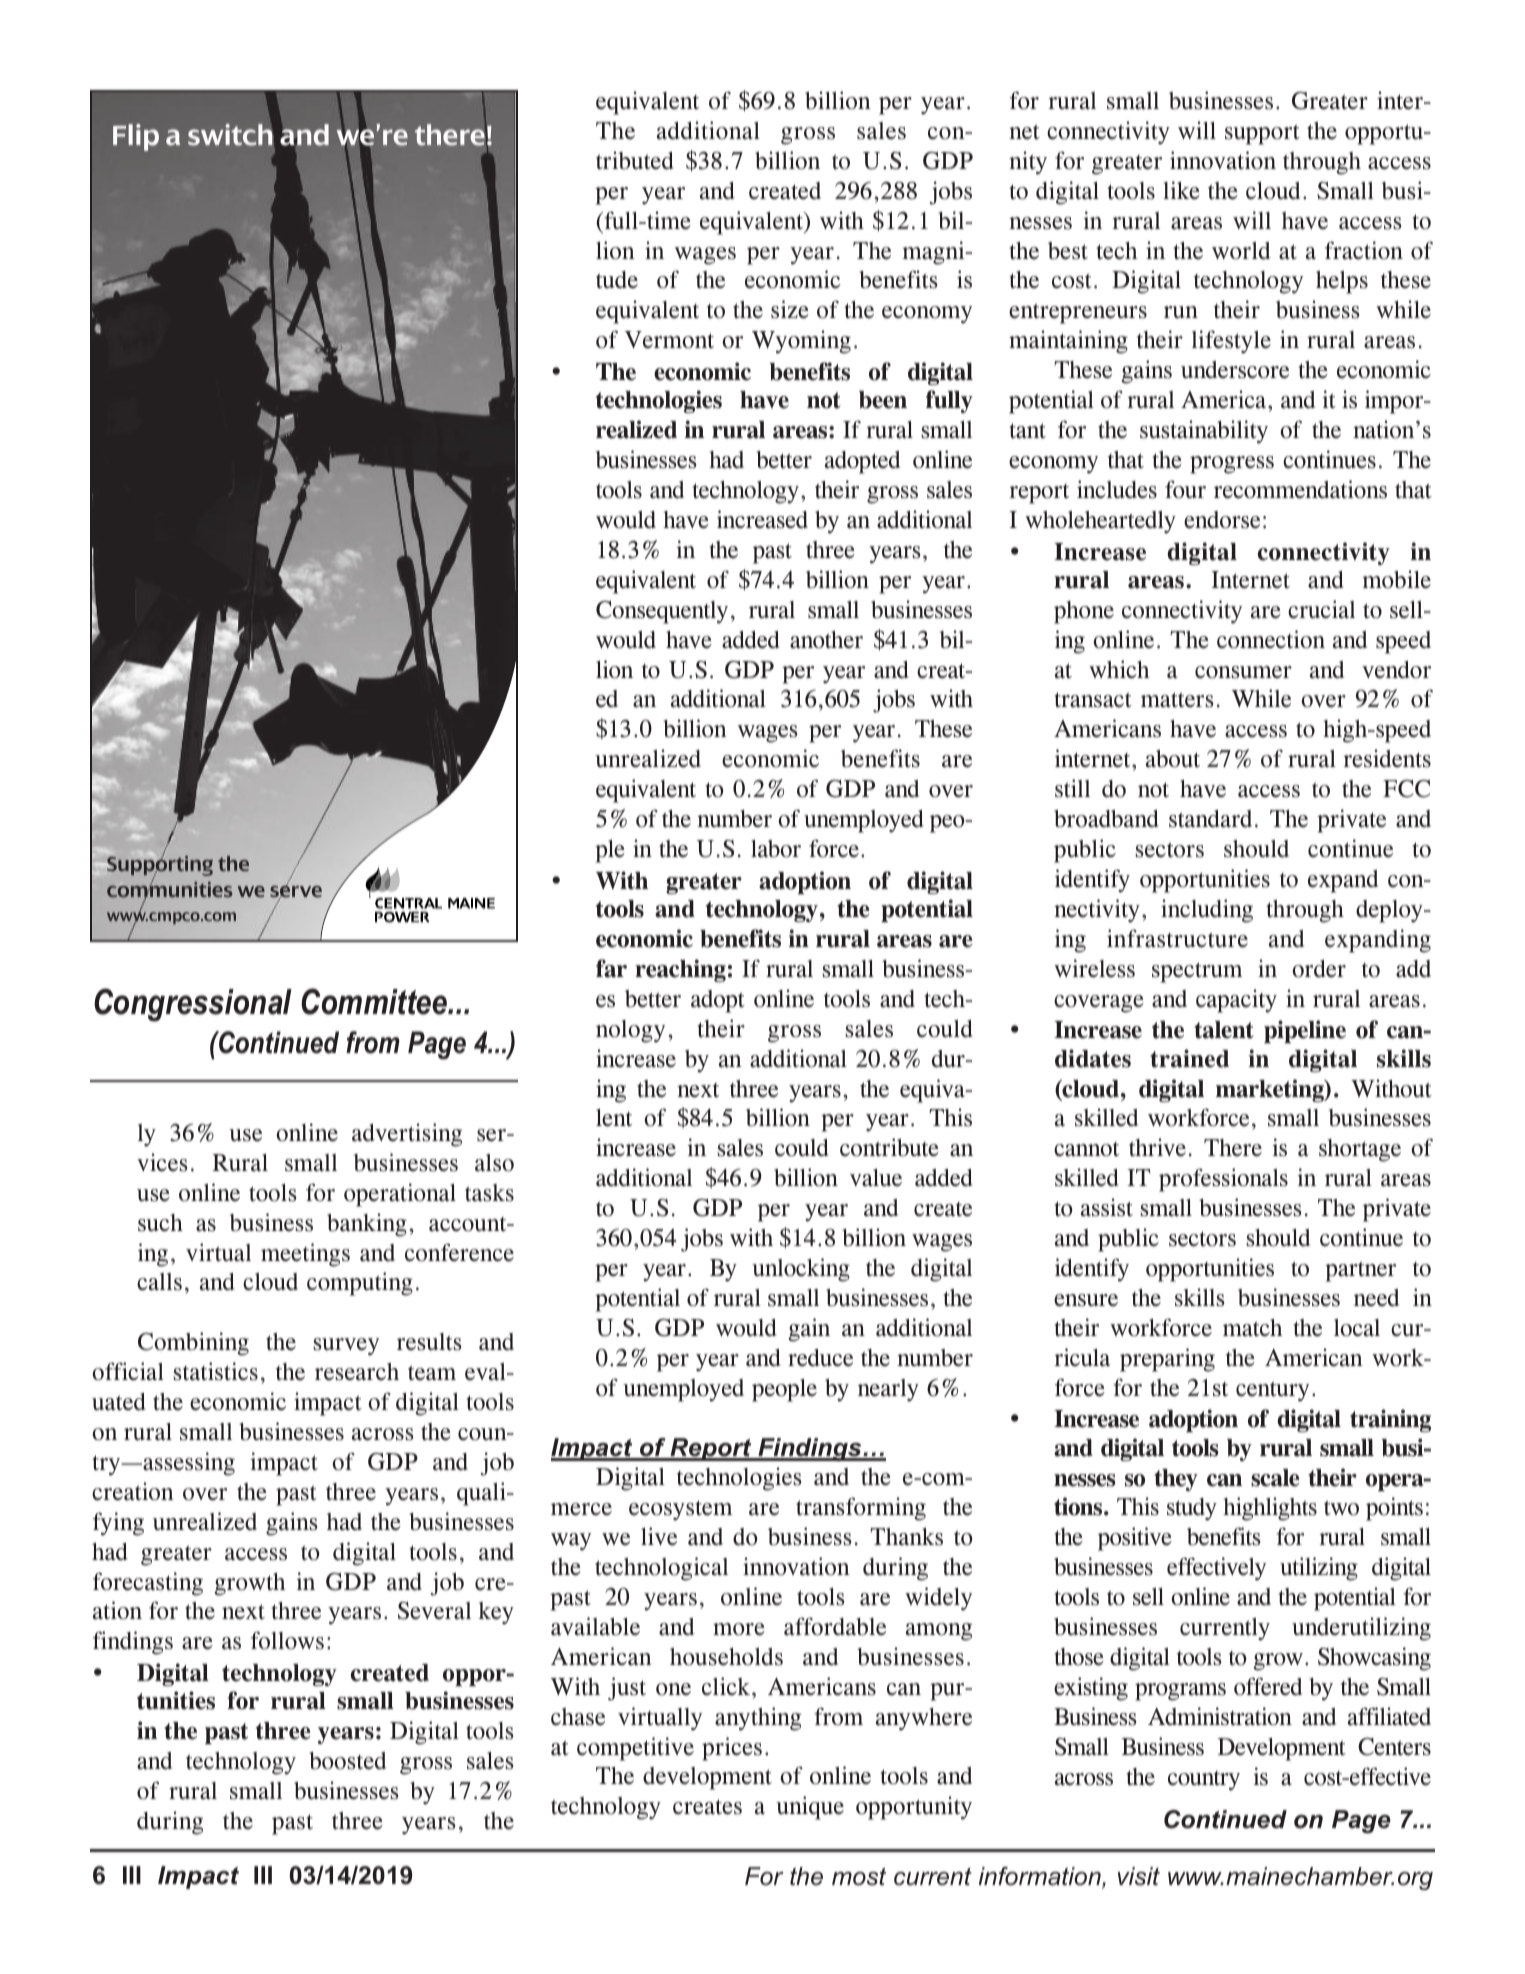 Image resolution: width=1525 pixels, height=1974 pixels. Describe the element at coordinates (1139, 1876) in the screenshot. I see `visit` at that location.
